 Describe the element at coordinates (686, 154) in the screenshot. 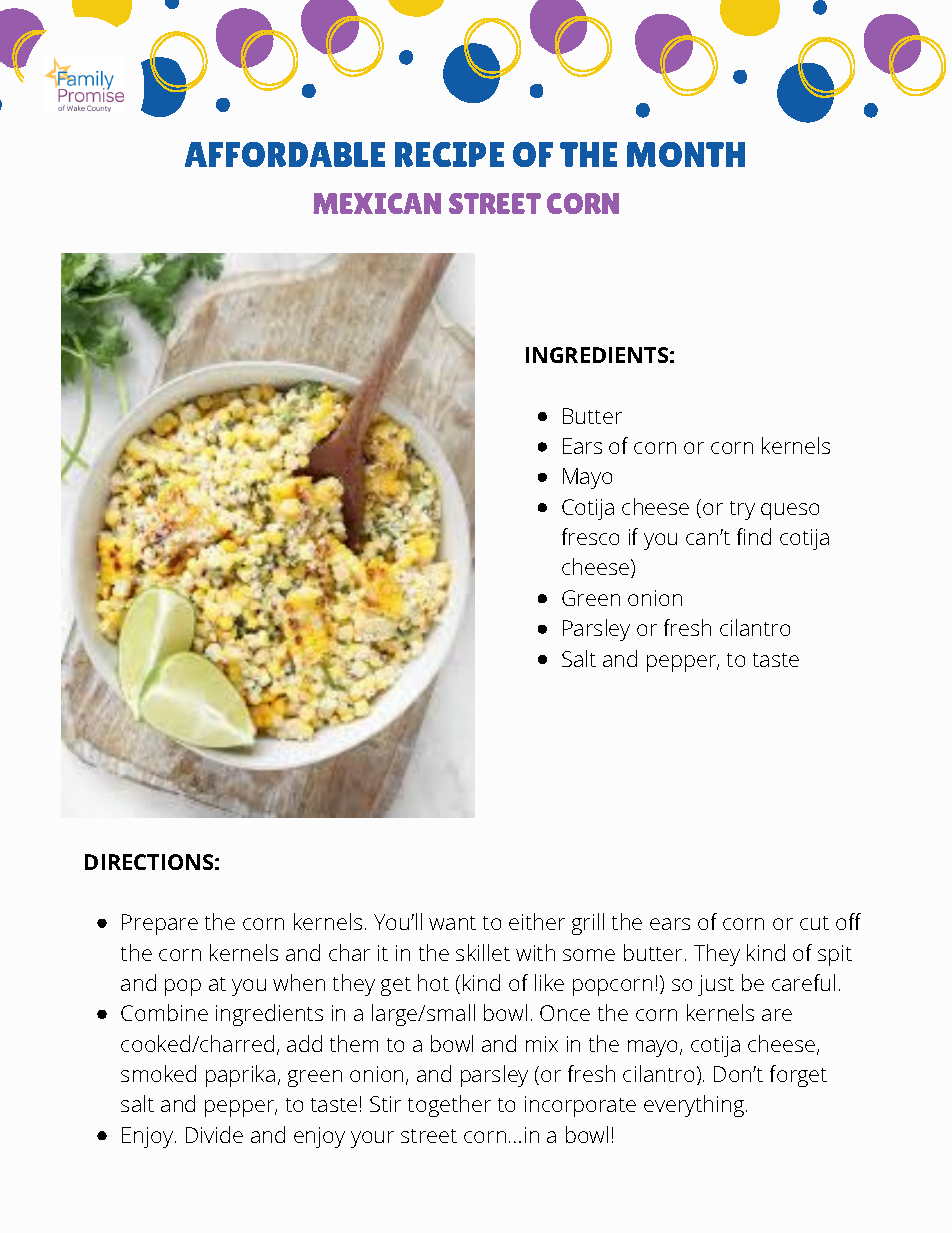

I see `MONTH` at that location.
